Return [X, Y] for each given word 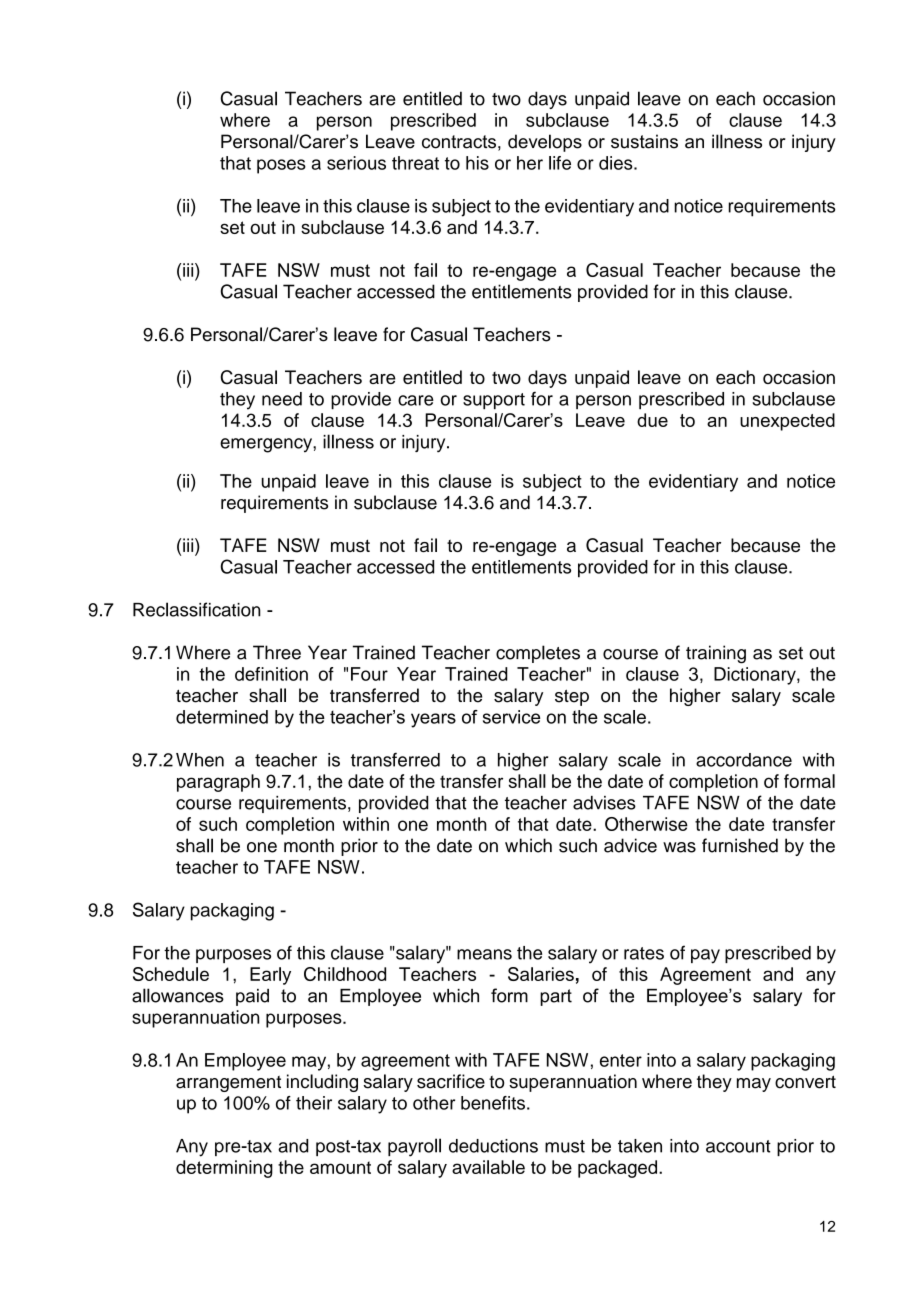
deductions [493, 1146]
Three [277, 652]
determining [224, 1169]
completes [538, 654]
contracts [459, 142]
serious [356, 163]
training [716, 654]
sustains [644, 141]
